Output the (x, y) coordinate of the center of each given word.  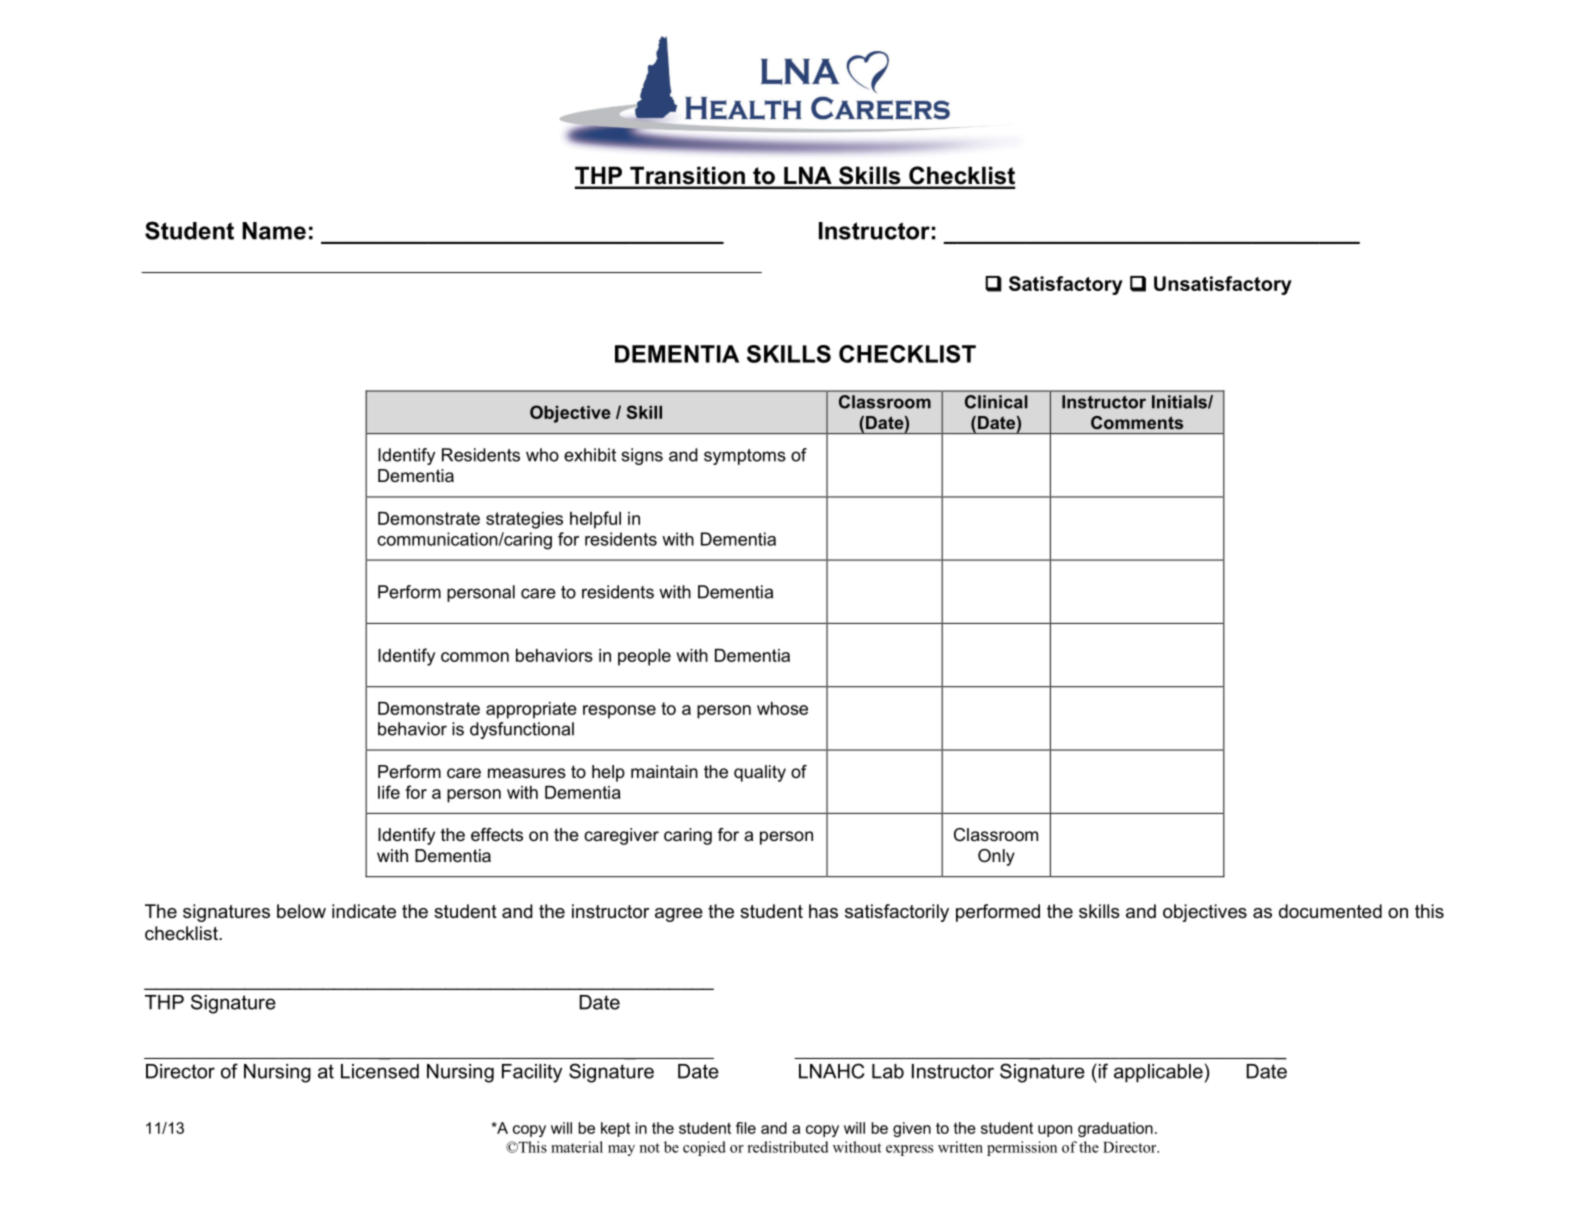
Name (274, 231)
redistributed (788, 1147)
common (475, 657)
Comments (1137, 422)
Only (996, 857)
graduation (1115, 1129)
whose (782, 708)
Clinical (996, 402)
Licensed (380, 1071)
